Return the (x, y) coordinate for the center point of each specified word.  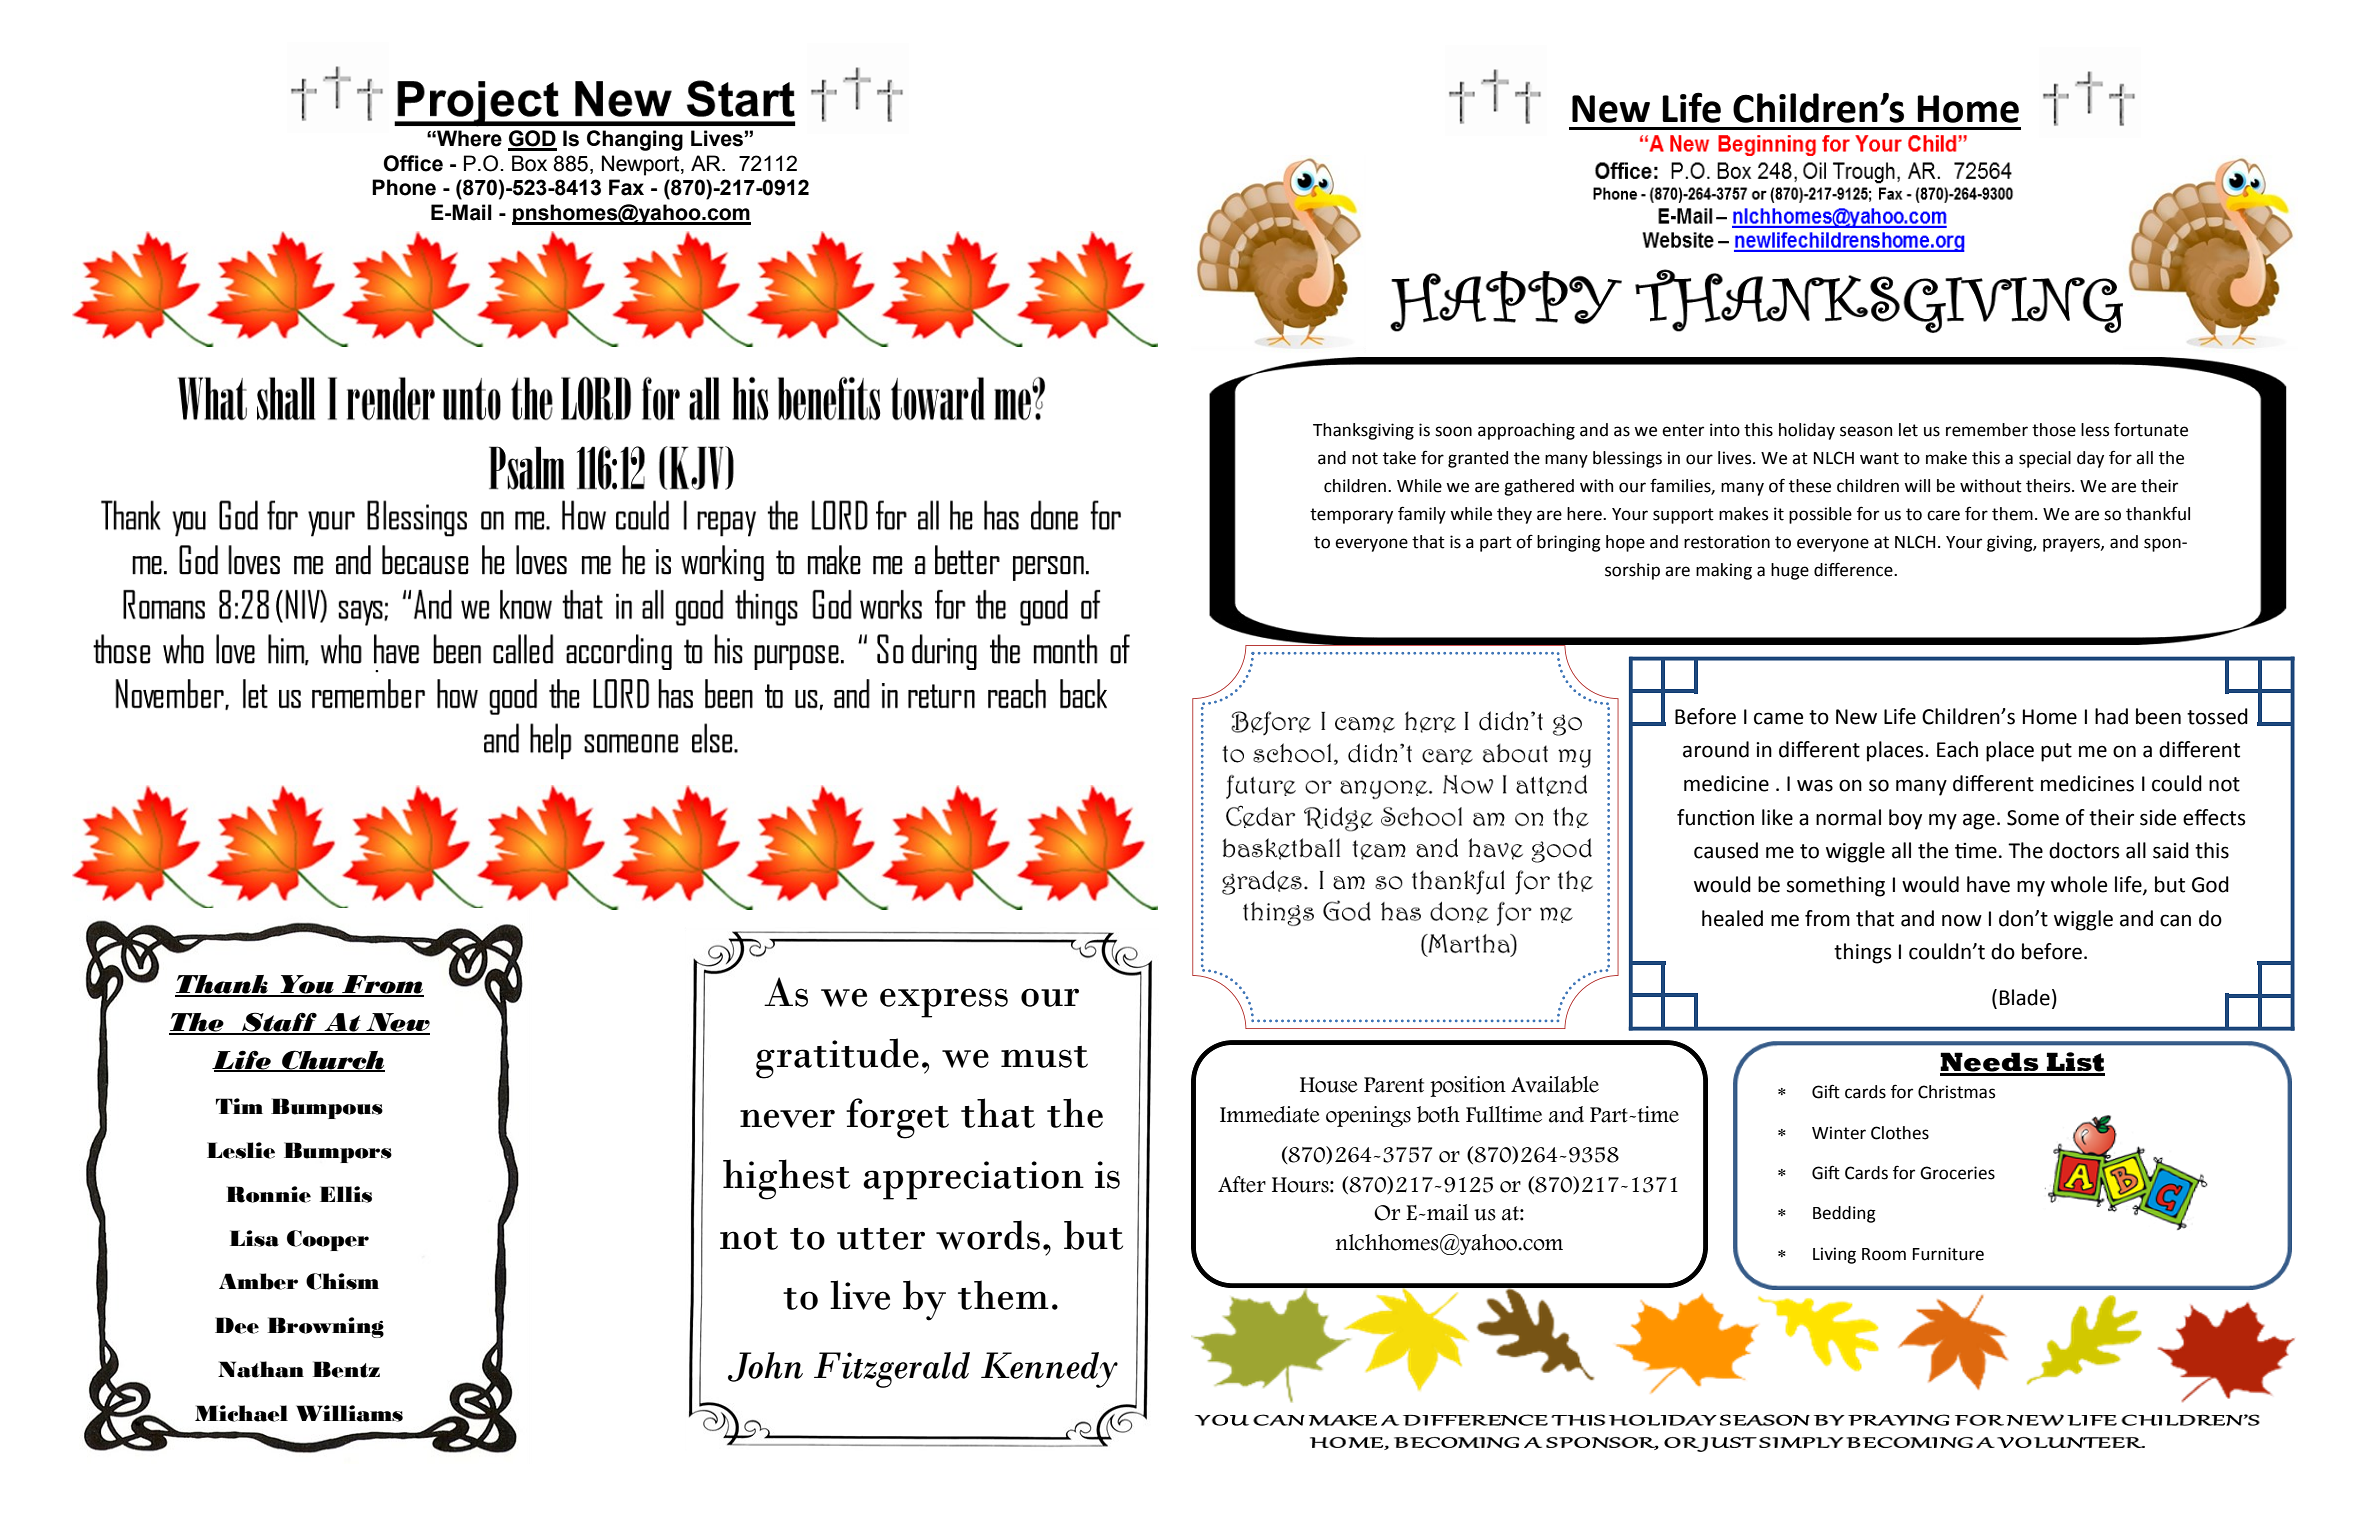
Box (529, 163)
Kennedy (1049, 1370)
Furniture (1948, 1254)
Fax (626, 187)
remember (1987, 430)
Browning (326, 1327)
